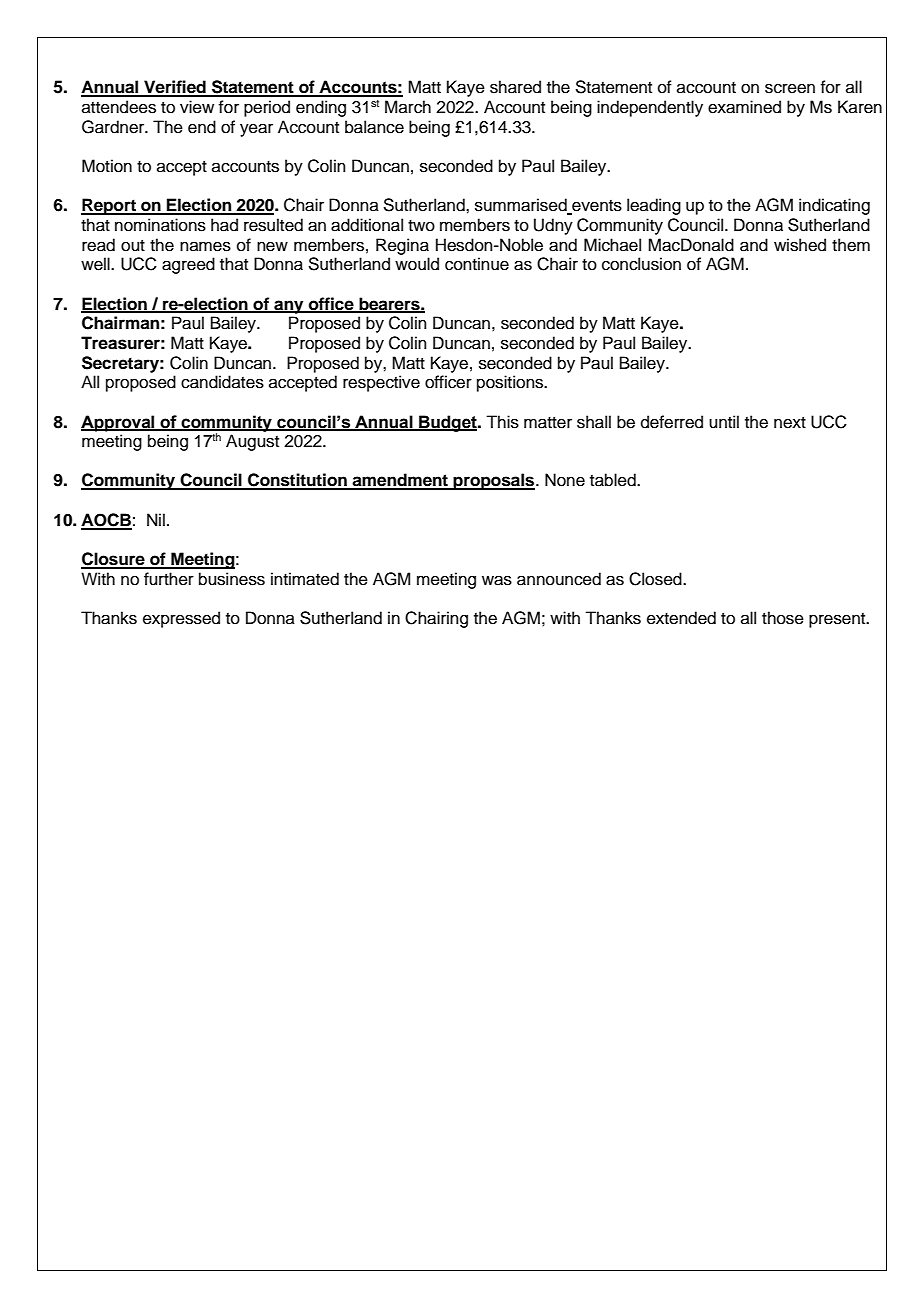 The image size is (924, 1308). I want to click on next, so click(790, 423).
